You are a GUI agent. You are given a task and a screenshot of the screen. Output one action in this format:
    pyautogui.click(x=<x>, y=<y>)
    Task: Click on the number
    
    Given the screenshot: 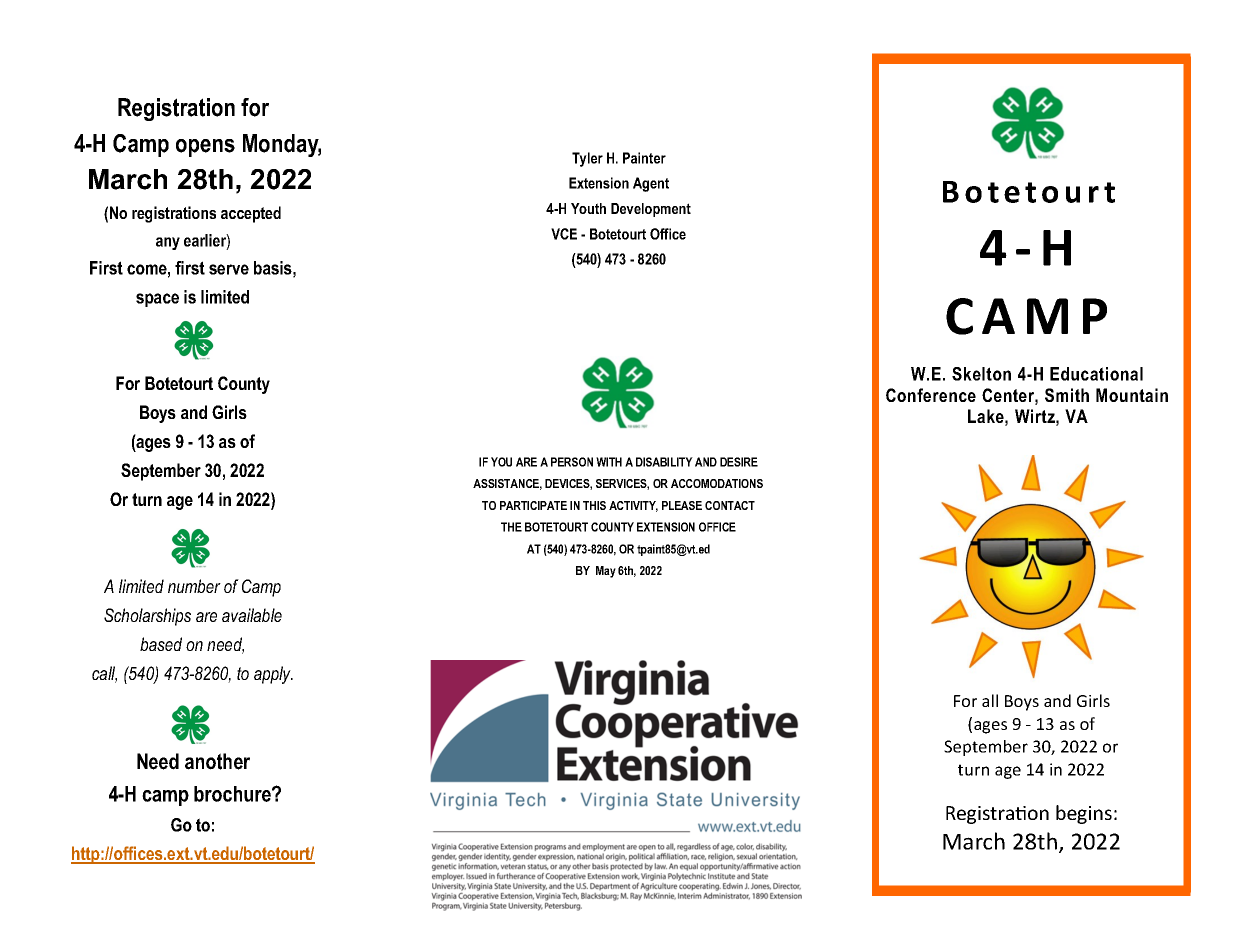 What is the action you would take?
    pyautogui.click(x=194, y=586)
